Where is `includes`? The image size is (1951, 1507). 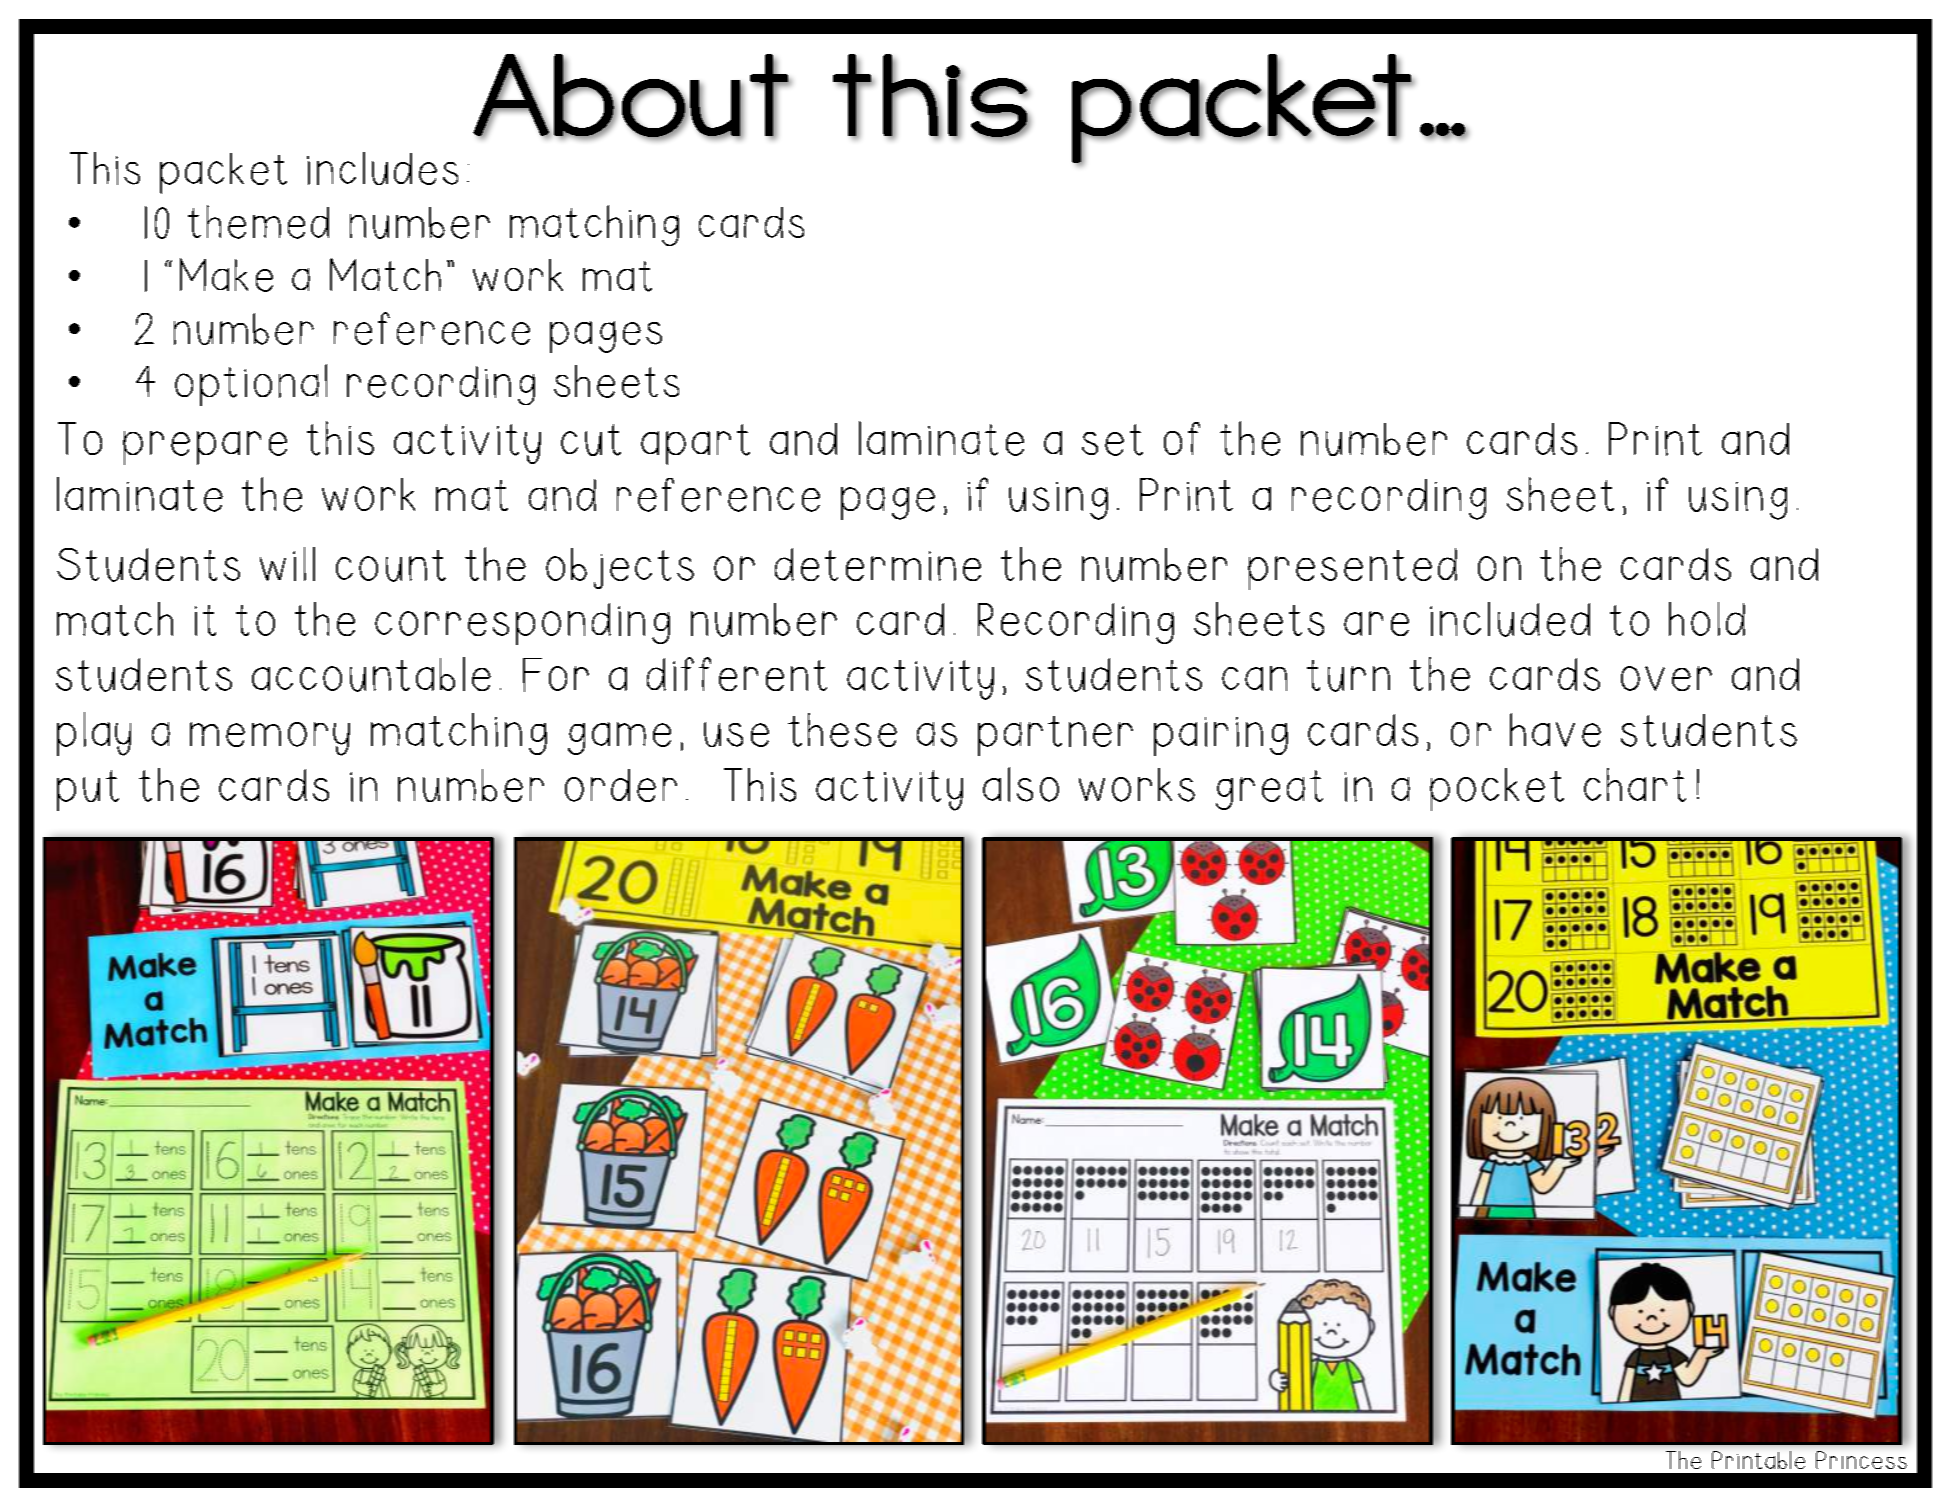 includes is located at coordinates (382, 168).
